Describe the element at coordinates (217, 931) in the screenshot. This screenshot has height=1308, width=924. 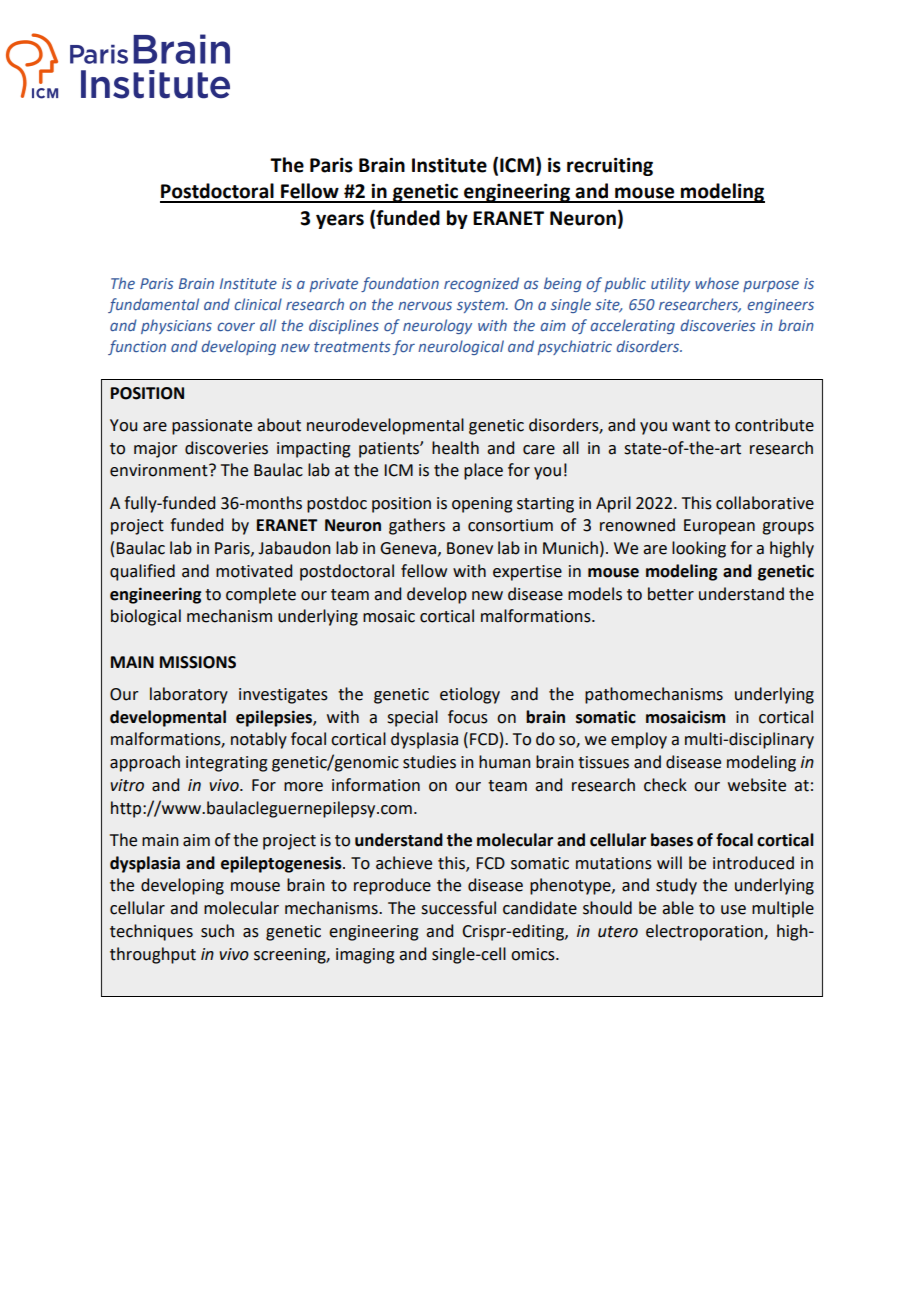
I see `such` at that location.
